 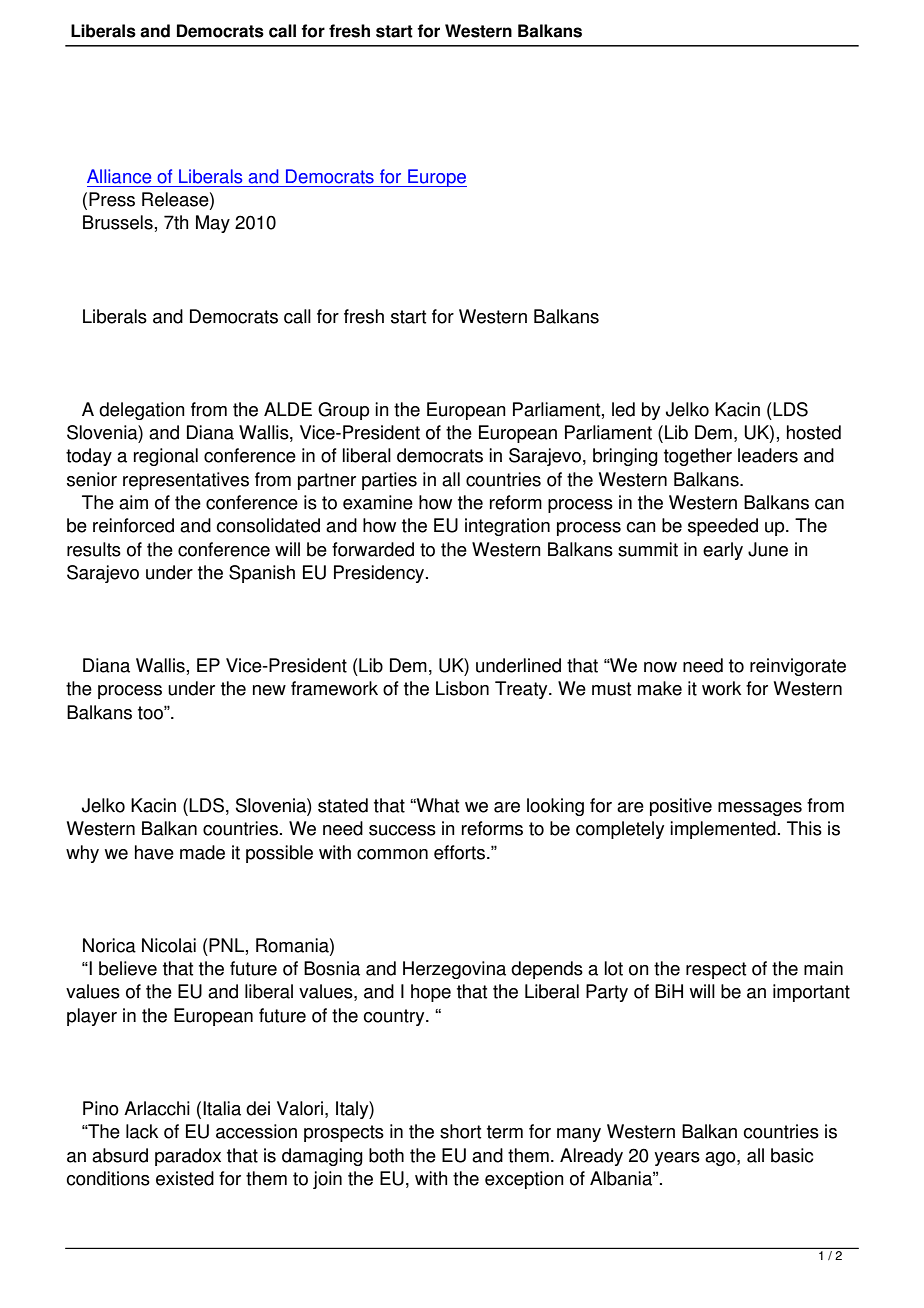 I want to click on Group, so click(x=343, y=411).
